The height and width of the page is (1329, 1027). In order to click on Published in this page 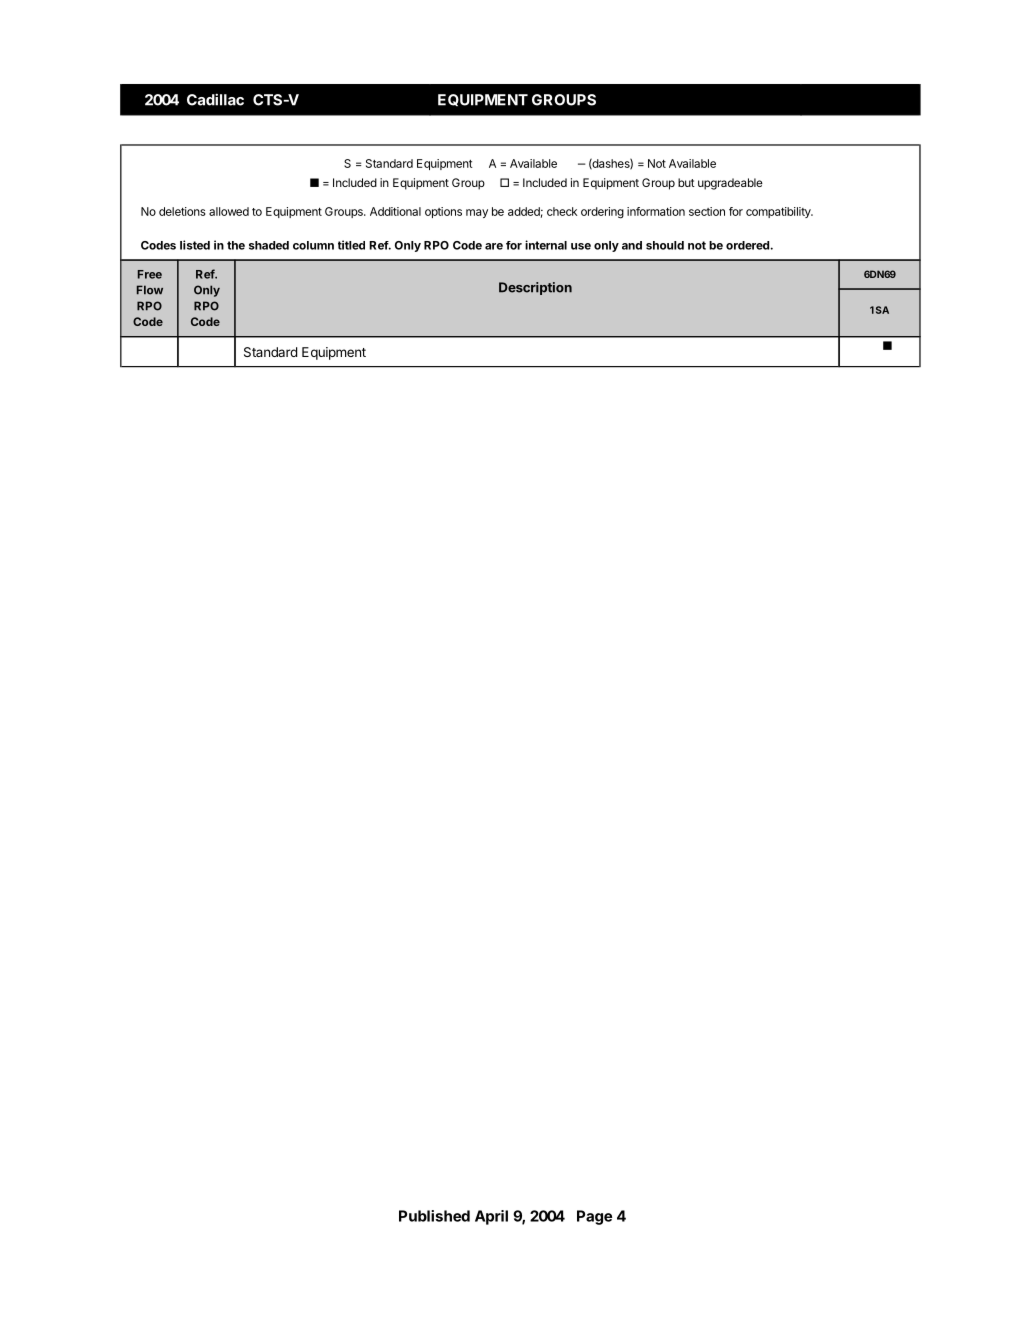, I will do `click(434, 1216)`.
